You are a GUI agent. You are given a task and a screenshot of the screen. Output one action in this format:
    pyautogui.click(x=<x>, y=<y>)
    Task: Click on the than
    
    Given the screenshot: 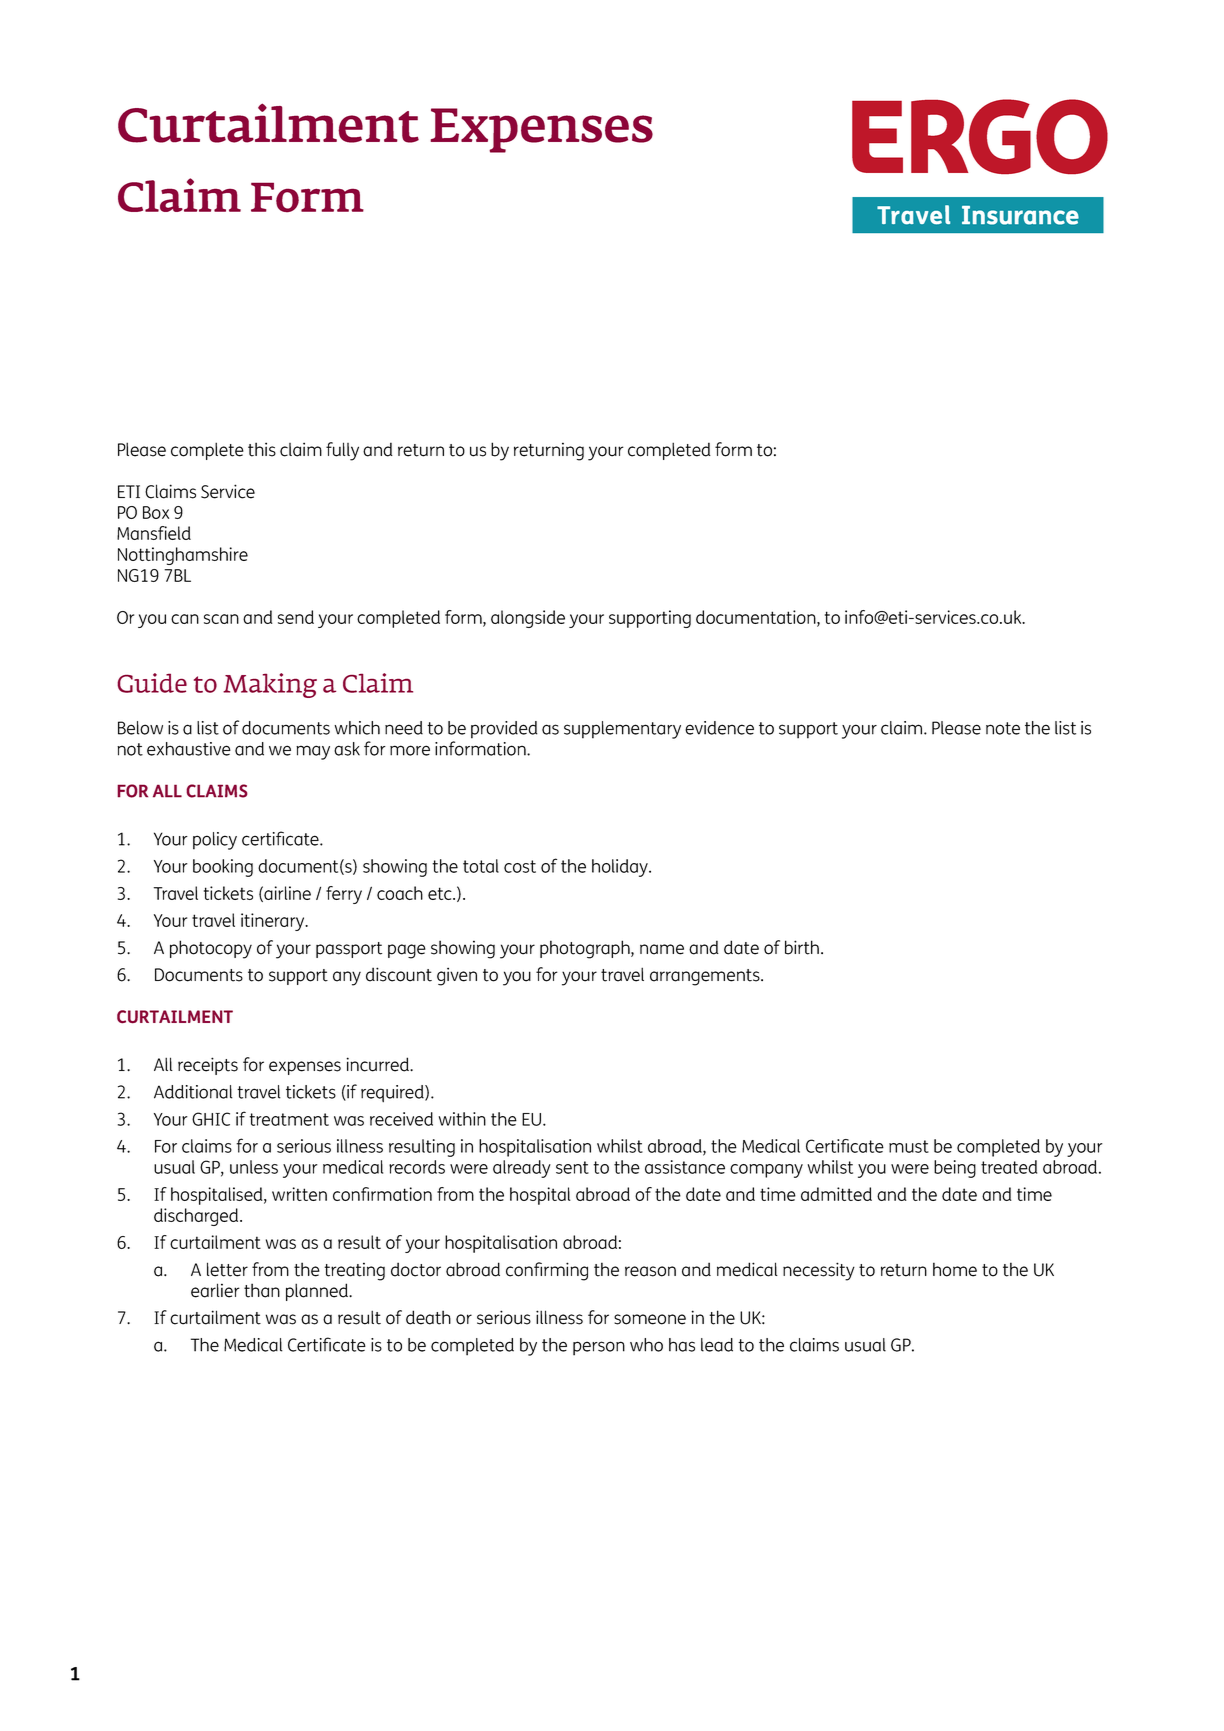 What is the action you would take?
    pyautogui.click(x=262, y=1290)
